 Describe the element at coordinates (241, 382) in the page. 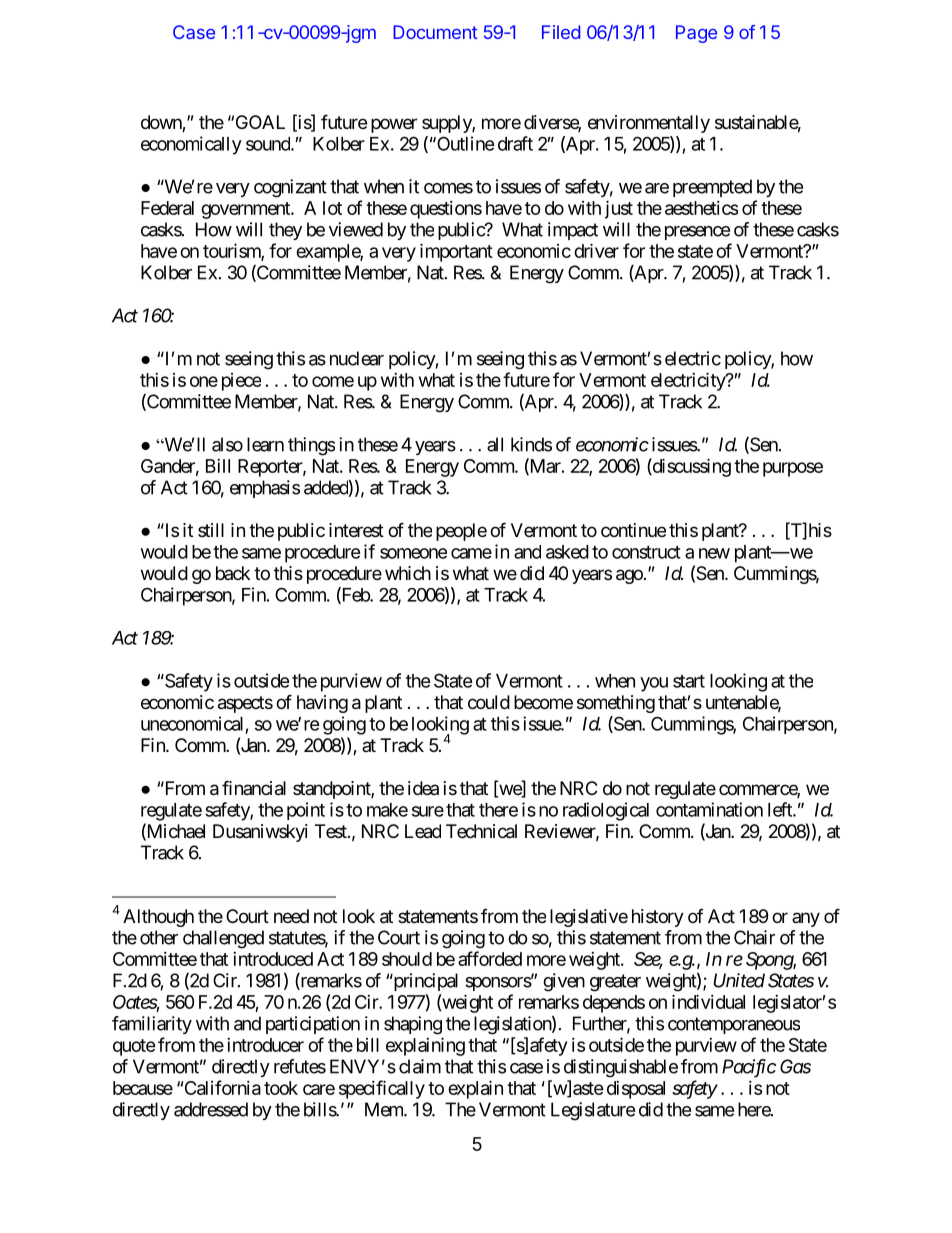

I see `piece` at that location.
